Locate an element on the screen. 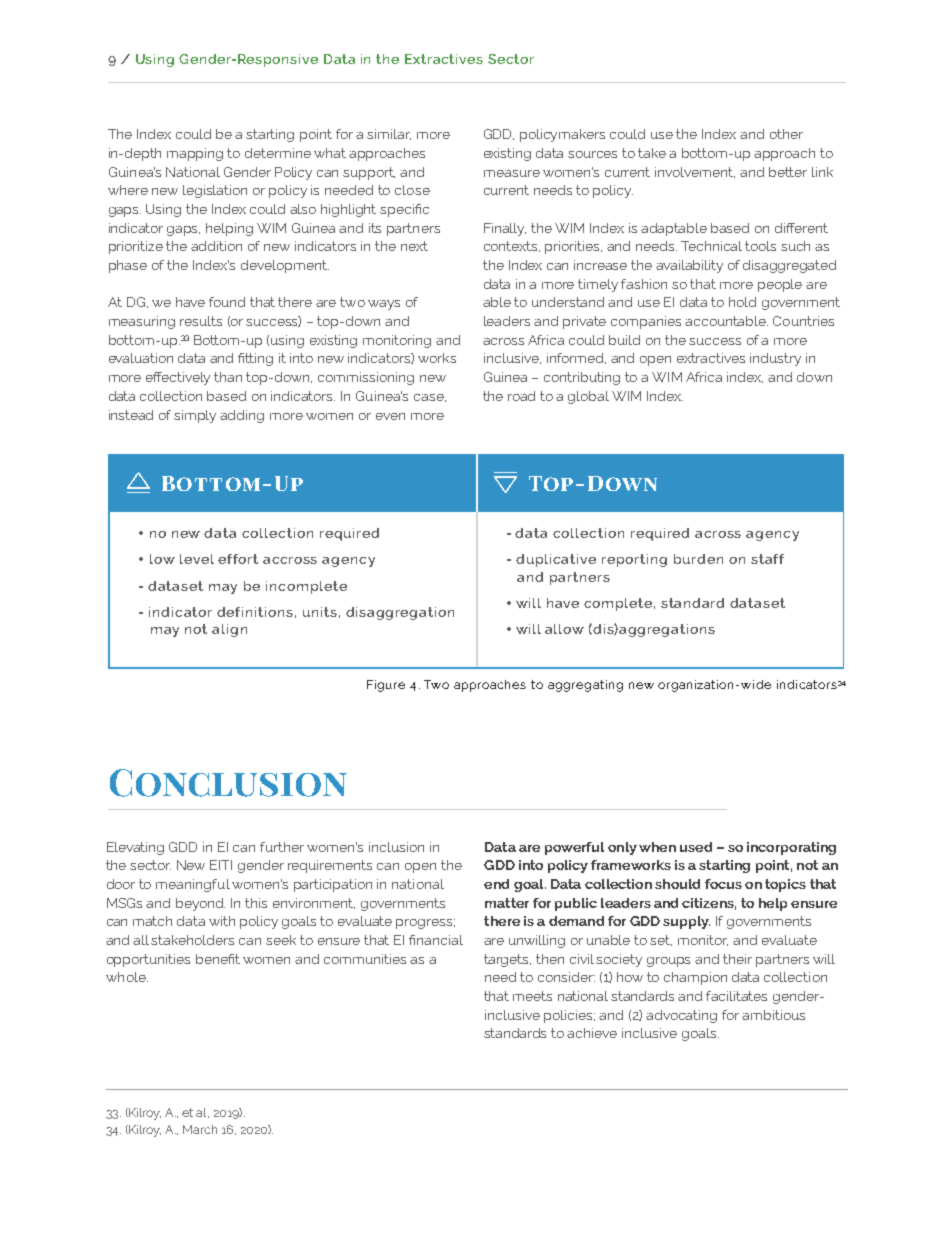 The width and height of the screenshot is (952, 1233). simply is located at coordinates (195, 416).
